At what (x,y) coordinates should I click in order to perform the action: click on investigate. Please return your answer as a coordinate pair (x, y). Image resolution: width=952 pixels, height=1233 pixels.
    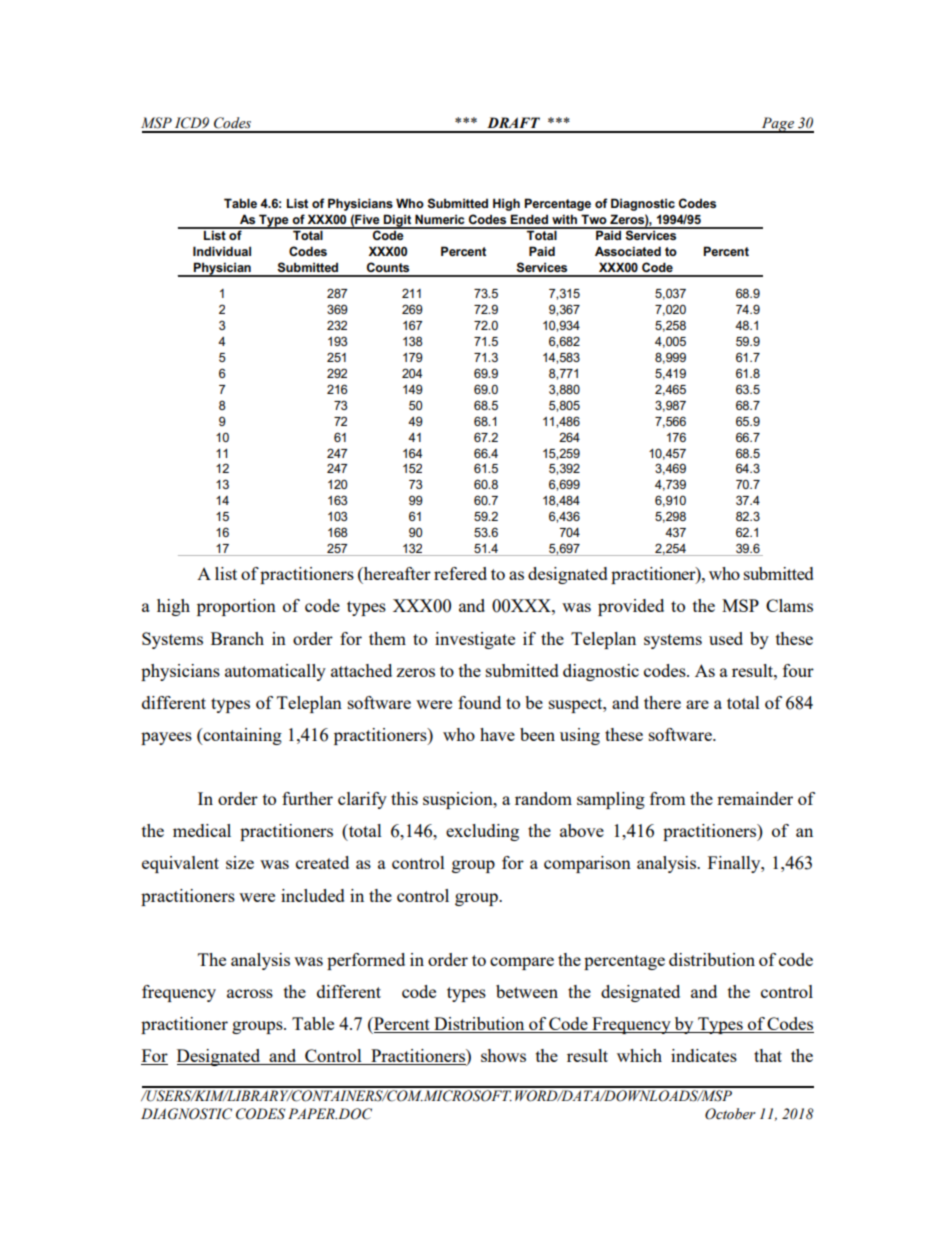
    Looking at the image, I should click on (475, 640).
